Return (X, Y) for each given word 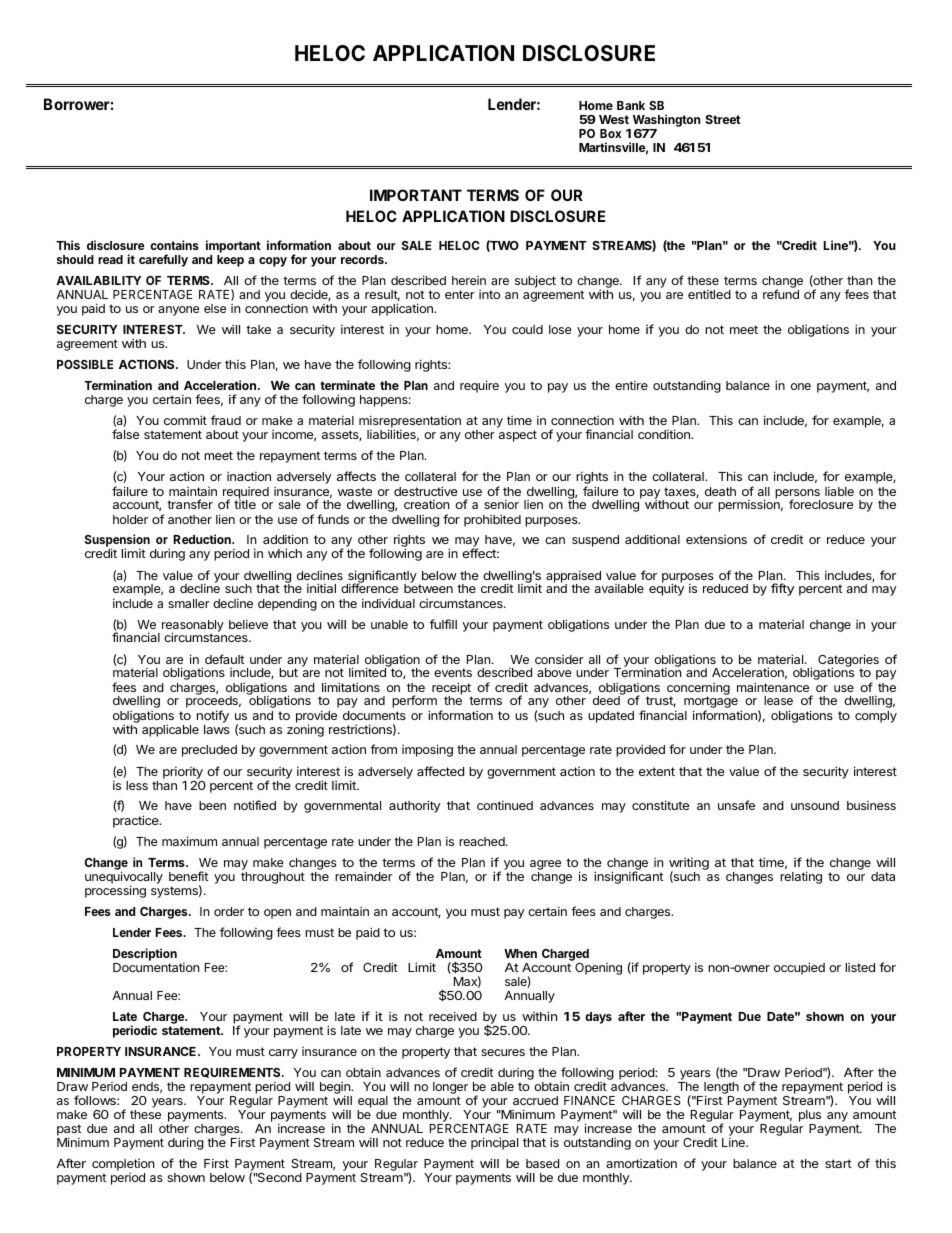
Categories (848, 661)
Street (723, 119)
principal (494, 1143)
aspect (518, 436)
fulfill (443, 624)
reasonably (193, 627)
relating (801, 877)
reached (483, 841)
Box (610, 133)
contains (174, 245)
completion (123, 1166)
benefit (188, 876)
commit (185, 420)
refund (781, 294)
